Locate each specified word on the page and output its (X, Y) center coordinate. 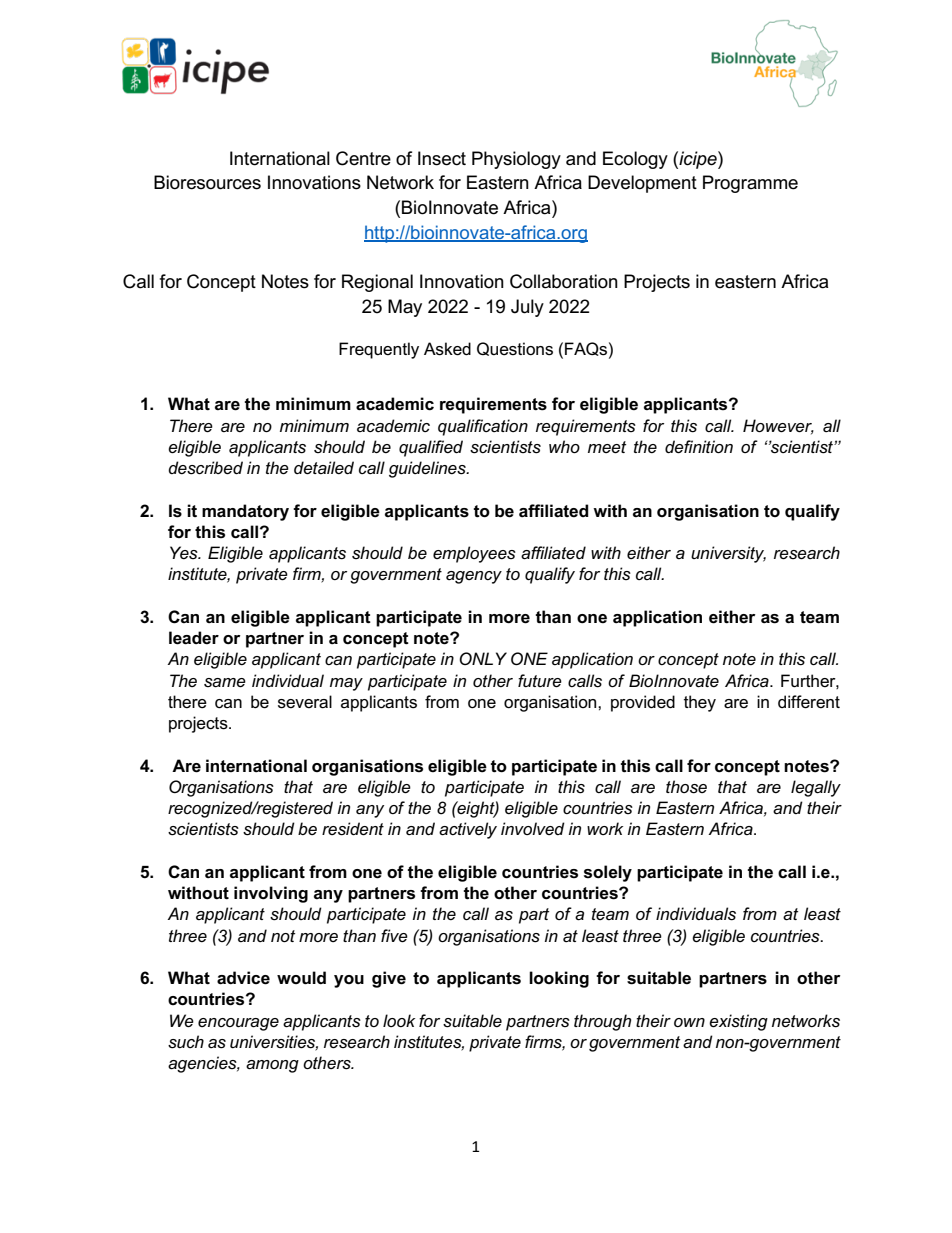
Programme (750, 184)
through (602, 1022)
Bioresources (207, 182)
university (728, 554)
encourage (238, 1024)
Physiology (516, 160)
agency (474, 577)
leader (194, 638)
